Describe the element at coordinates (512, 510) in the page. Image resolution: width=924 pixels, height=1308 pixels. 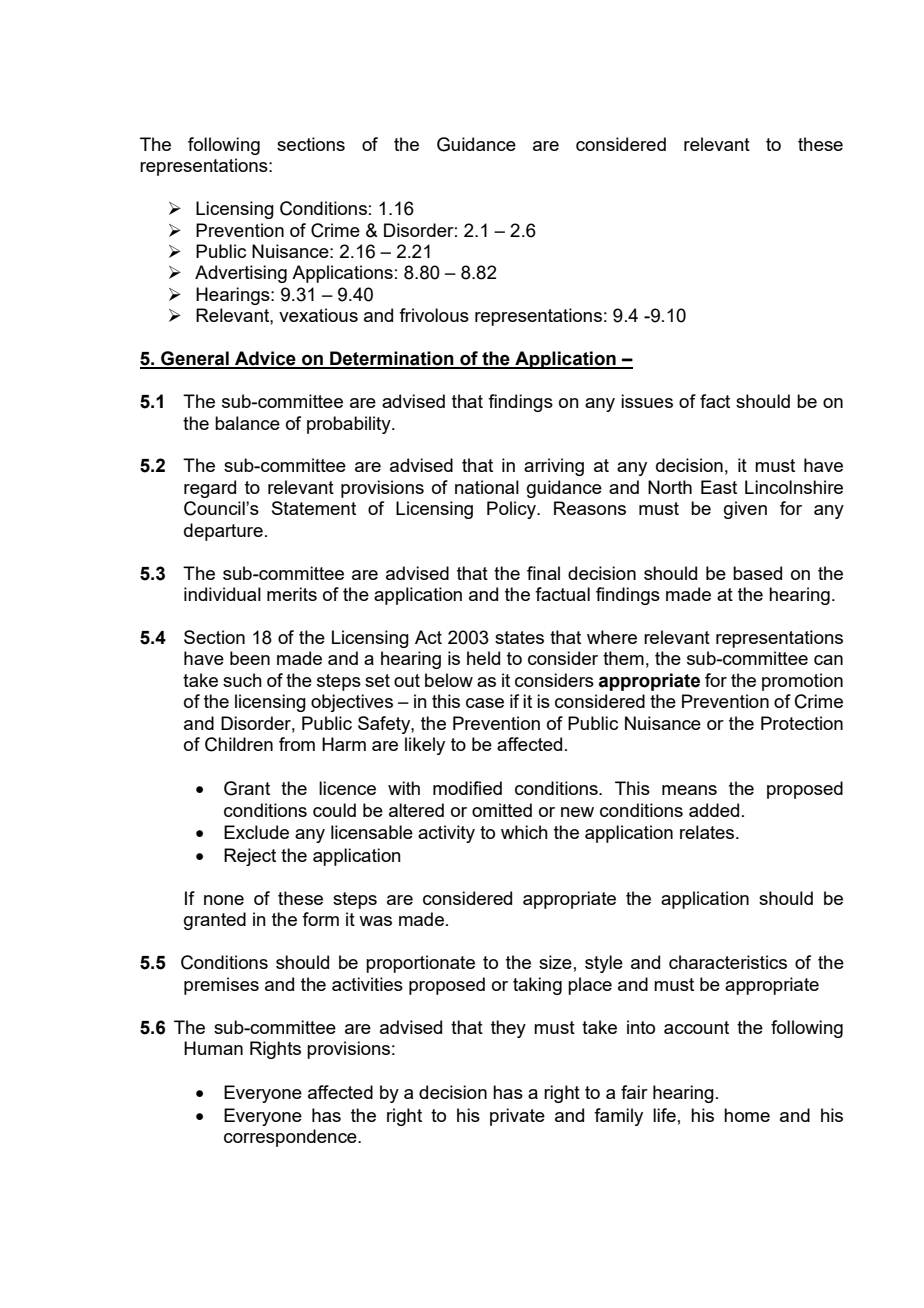
I see `Policy` at that location.
